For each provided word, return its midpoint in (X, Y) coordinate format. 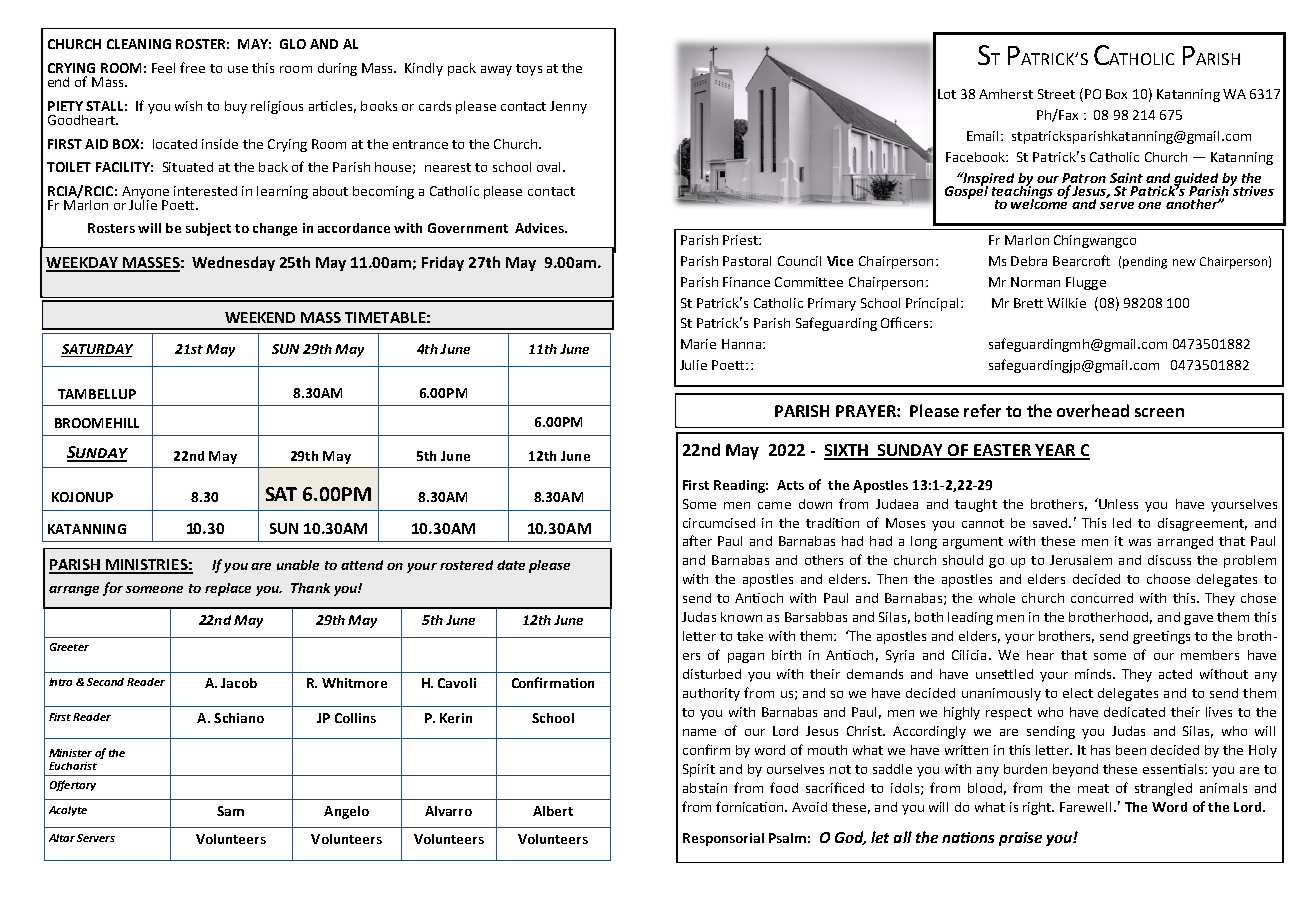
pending (1145, 263)
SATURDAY (97, 350)
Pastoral (747, 261)
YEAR (1055, 451)
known (741, 617)
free (192, 67)
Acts (790, 485)
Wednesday (233, 263)
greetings (1161, 637)
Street (1056, 94)
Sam (230, 811)
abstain (705, 788)
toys (529, 70)
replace (228, 589)
